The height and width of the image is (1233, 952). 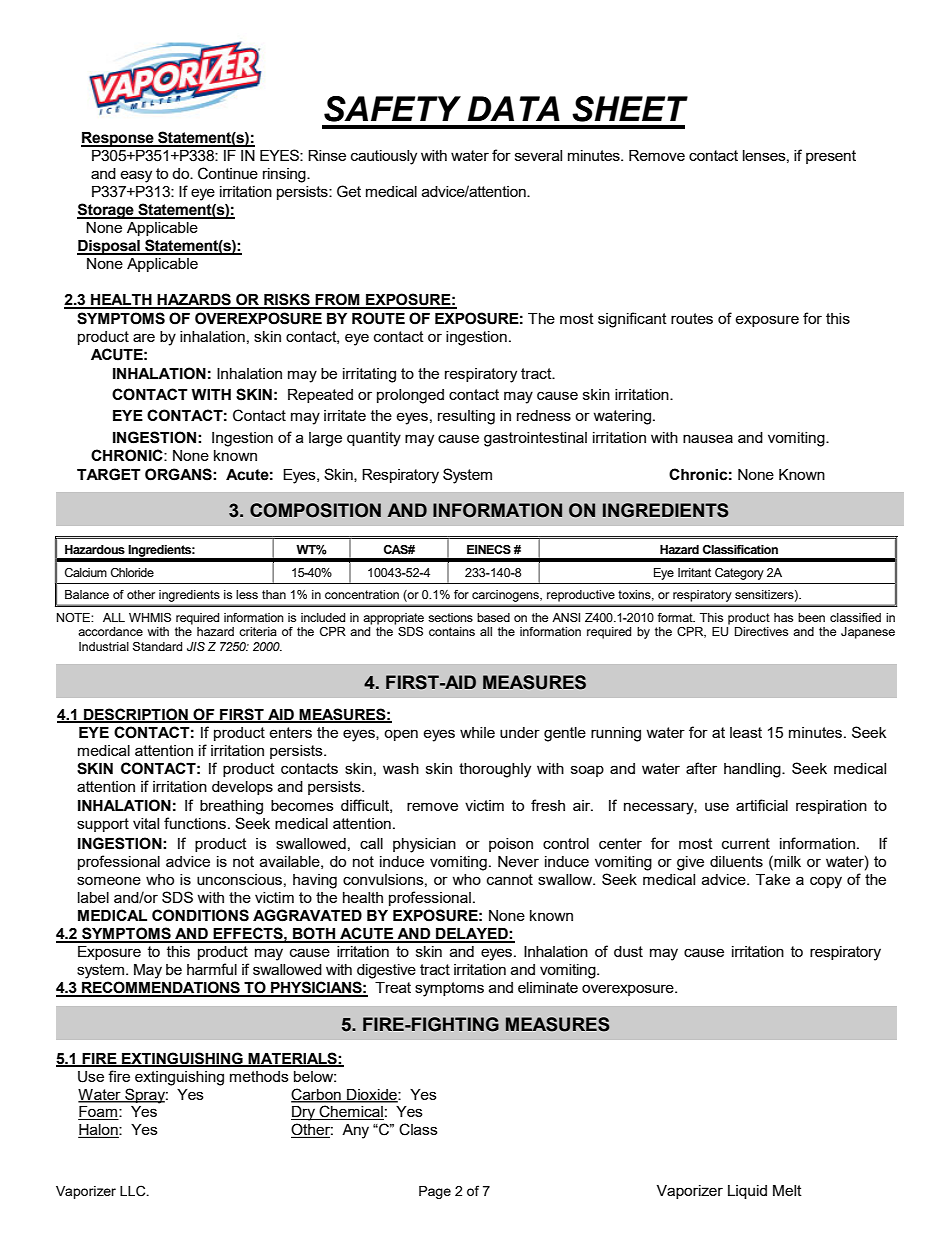 I want to click on Take, so click(x=773, y=879).
